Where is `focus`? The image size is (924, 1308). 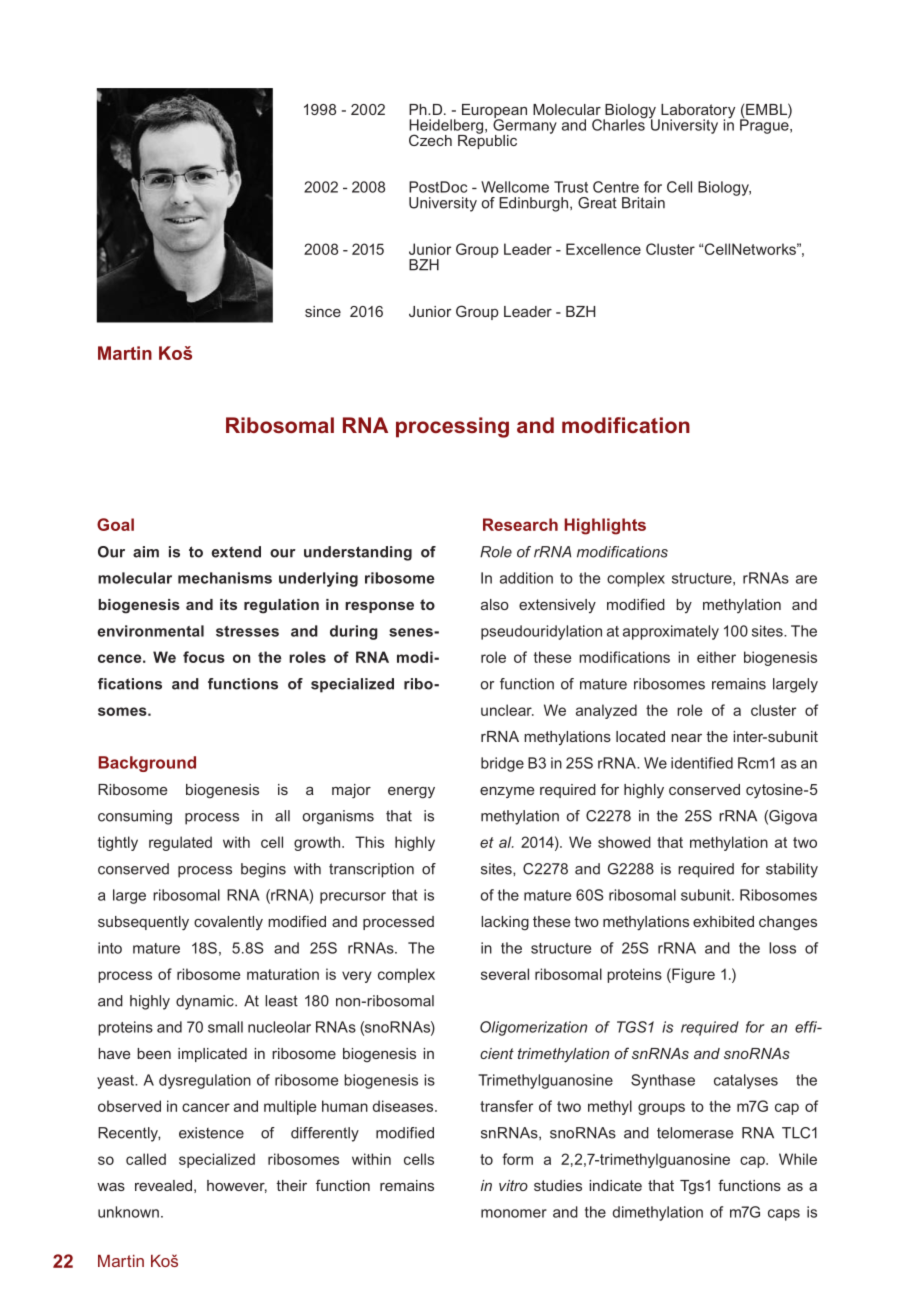 focus is located at coordinates (204, 657).
